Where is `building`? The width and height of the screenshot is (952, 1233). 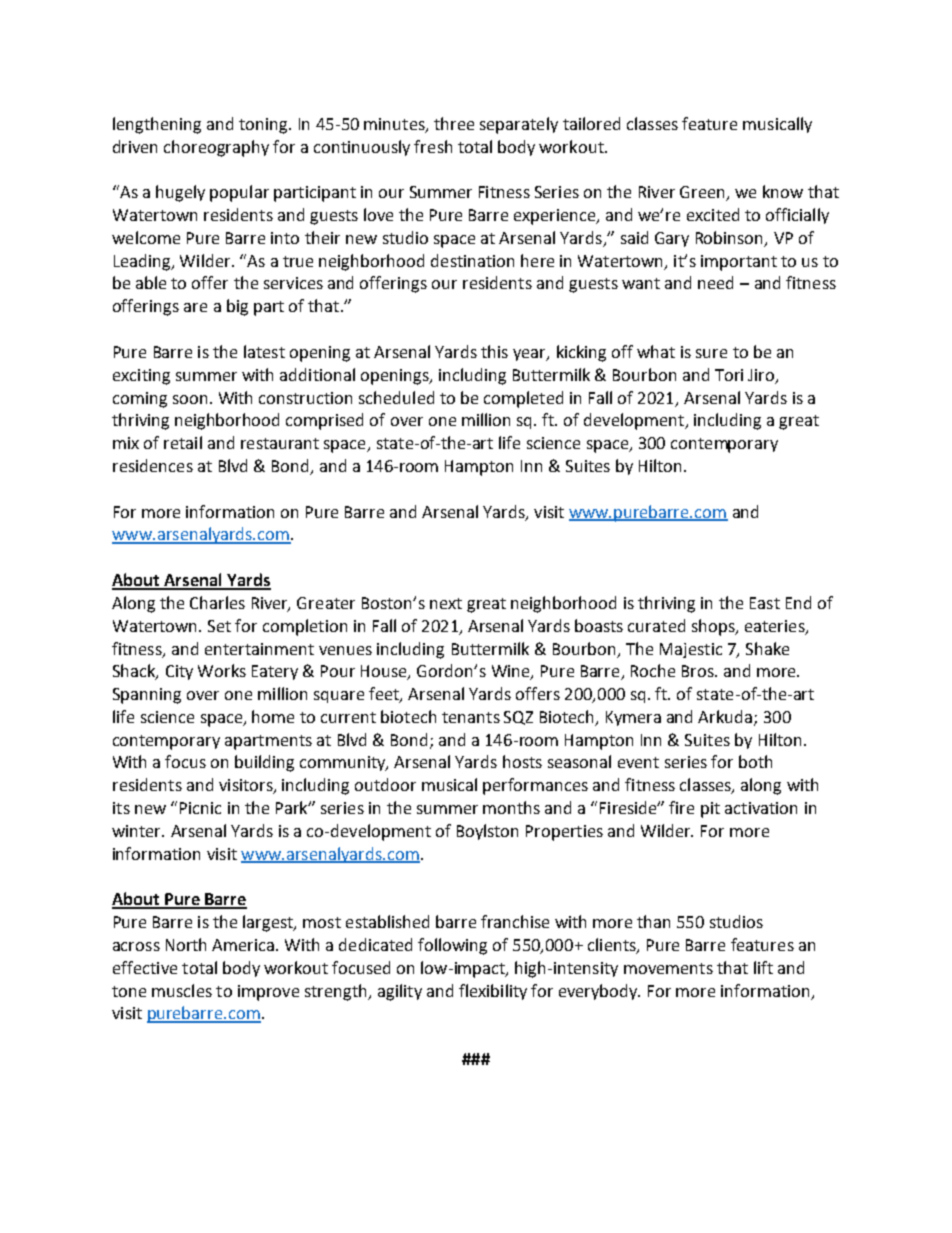 building is located at coordinates (264, 763).
